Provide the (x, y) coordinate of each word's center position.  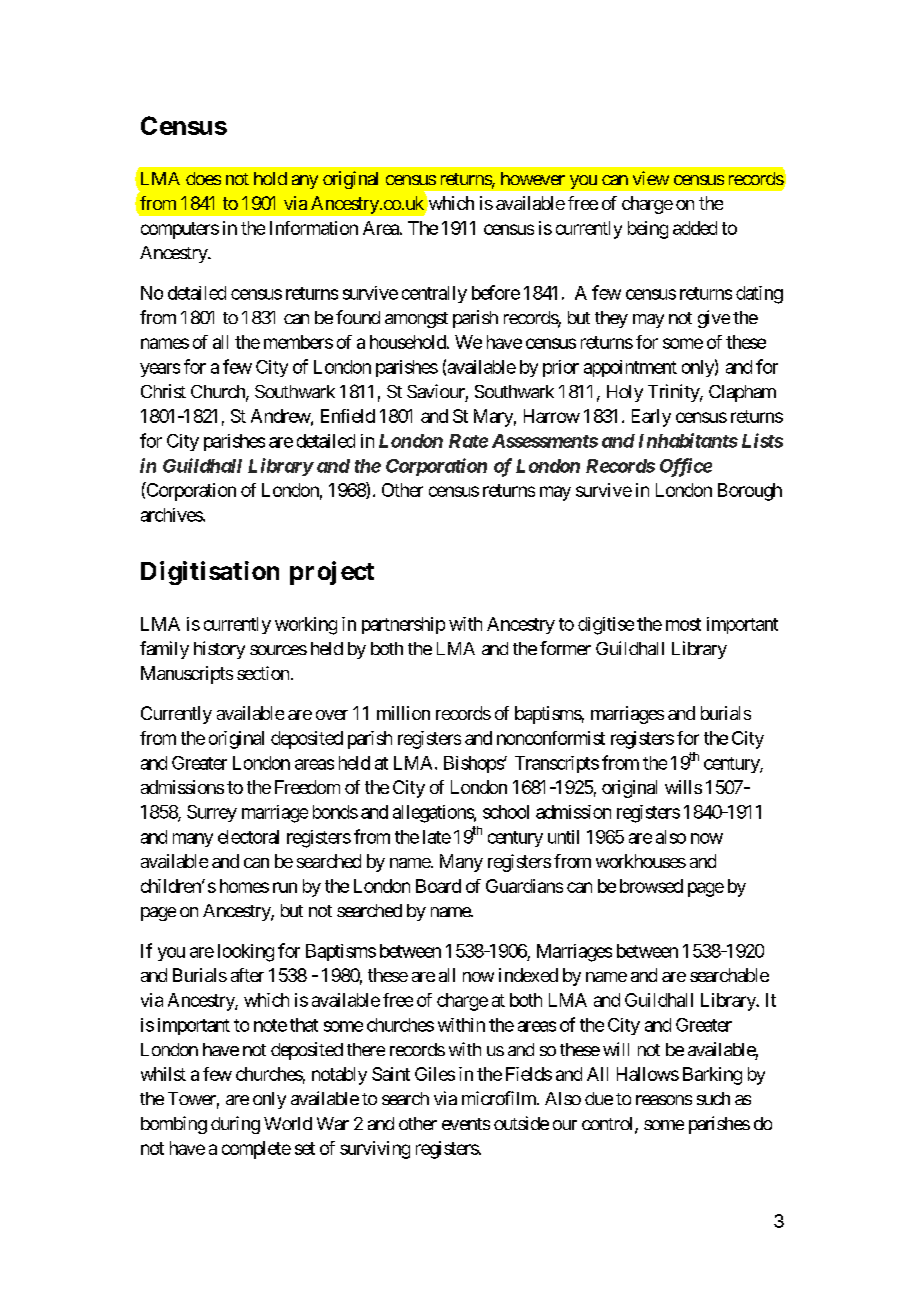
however (533, 178)
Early (651, 418)
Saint (391, 1074)
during (235, 1125)
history (219, 650)
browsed (651, 886)
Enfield (348, 416)
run (285, 887)
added (695, 228)
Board (438, 886)
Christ (163, 391)
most (683, 624)
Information (314, 228)
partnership (403, 625)
